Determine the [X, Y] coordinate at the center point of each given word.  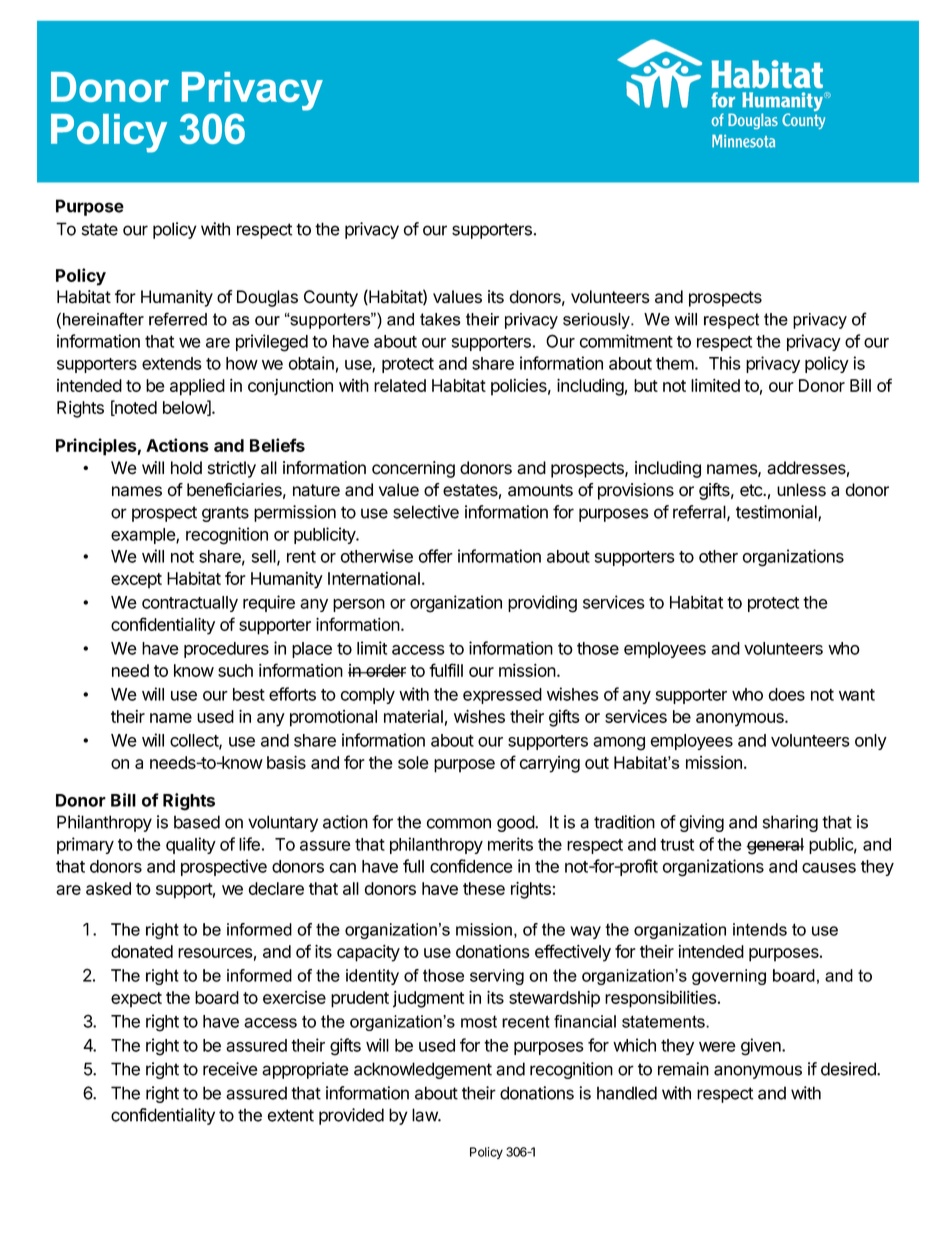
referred [178, 319]
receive [230, 1069]
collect [195, 741]
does [786, 694]
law [425, 1115]
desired [849, 1069]
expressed [502, 696]
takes [440, 319]
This [725, 363]
